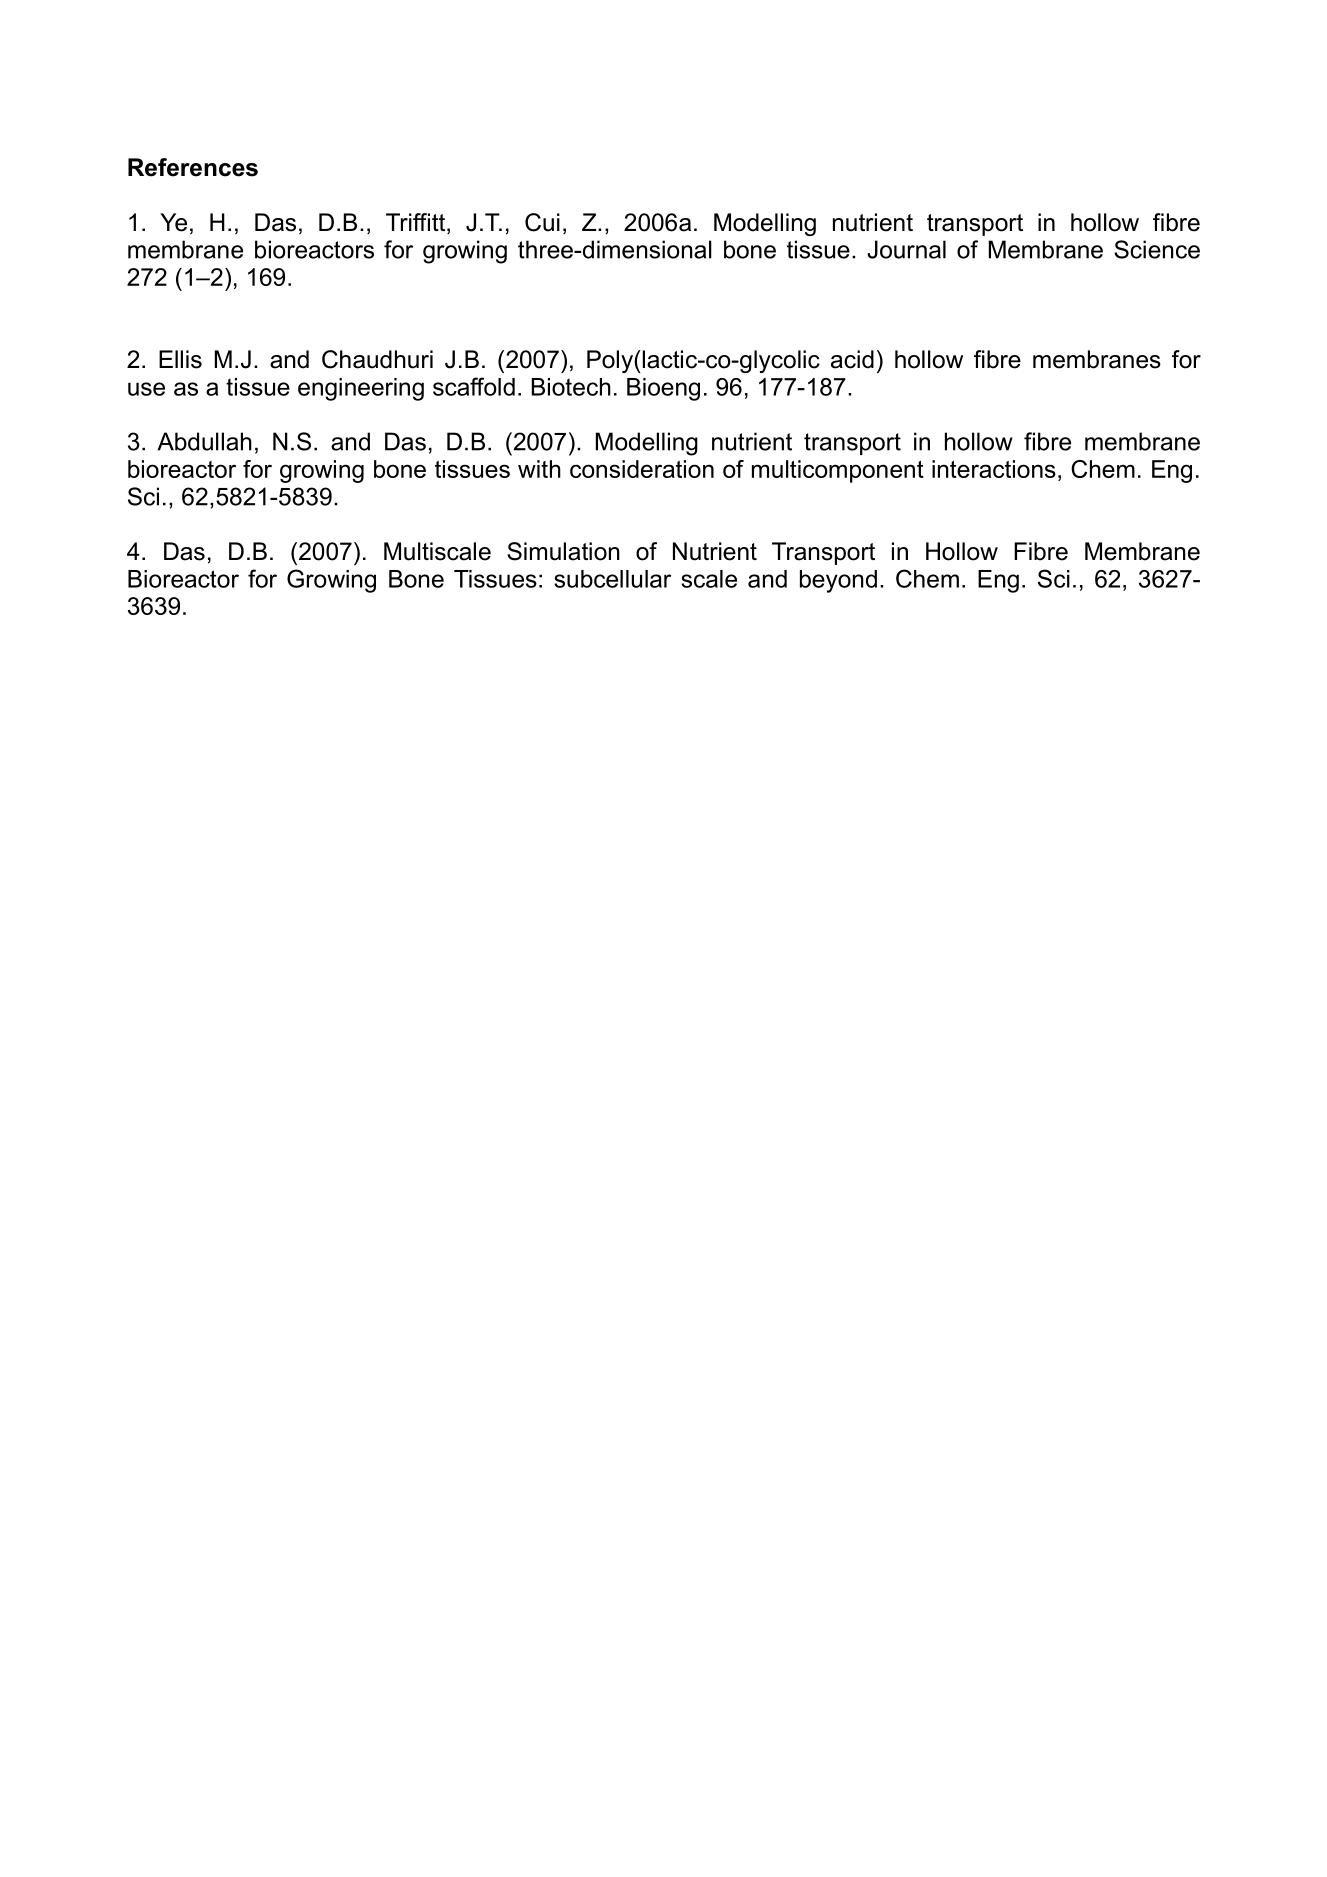 The height and width of the screenshot is (1877, 1327). I want to click on interactions, so click(994, 469).
